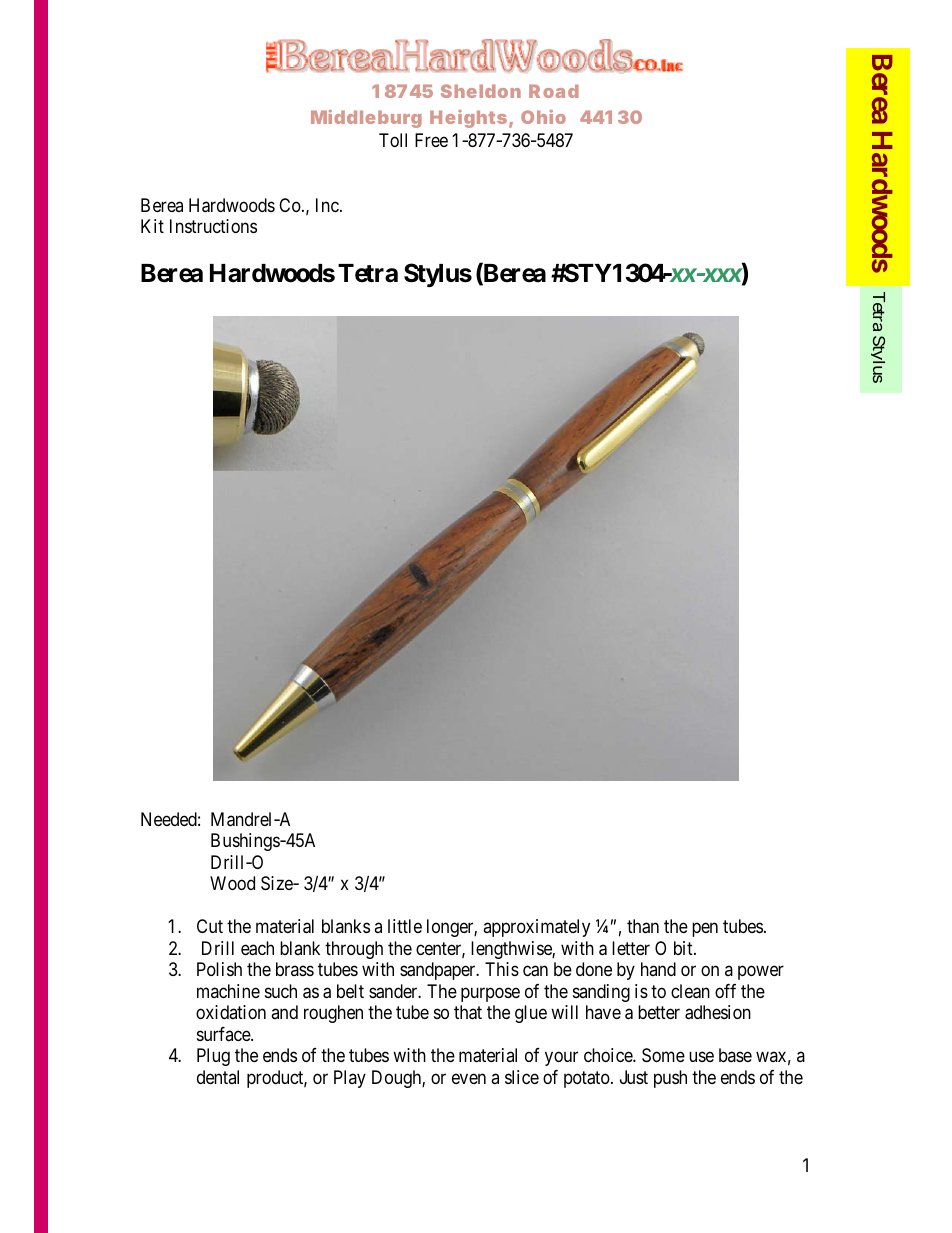  Describe the element at coordinates (643, 926) in the page. I see `than` at that location.
